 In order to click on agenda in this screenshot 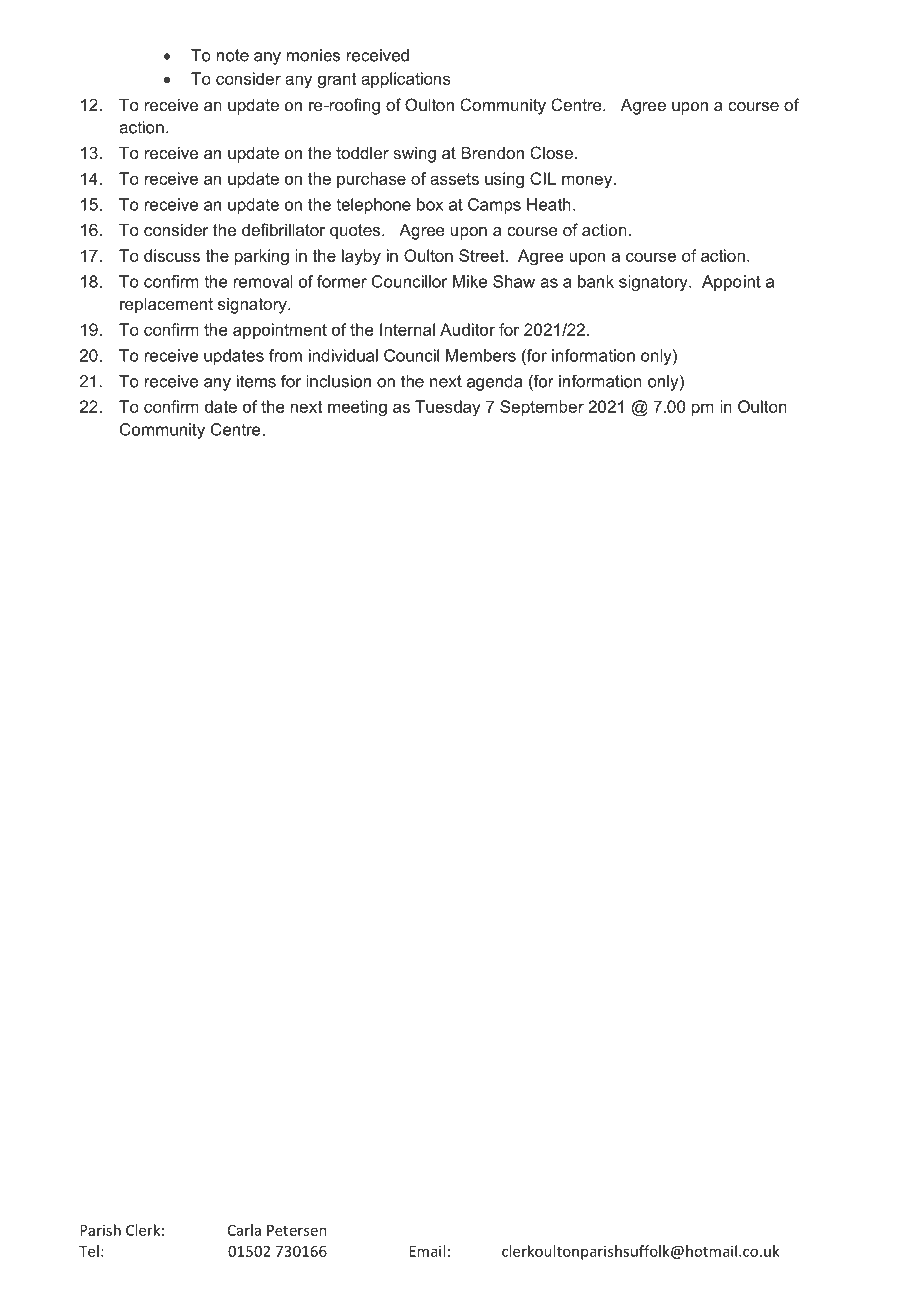, I will do `click(495, 383)`.
